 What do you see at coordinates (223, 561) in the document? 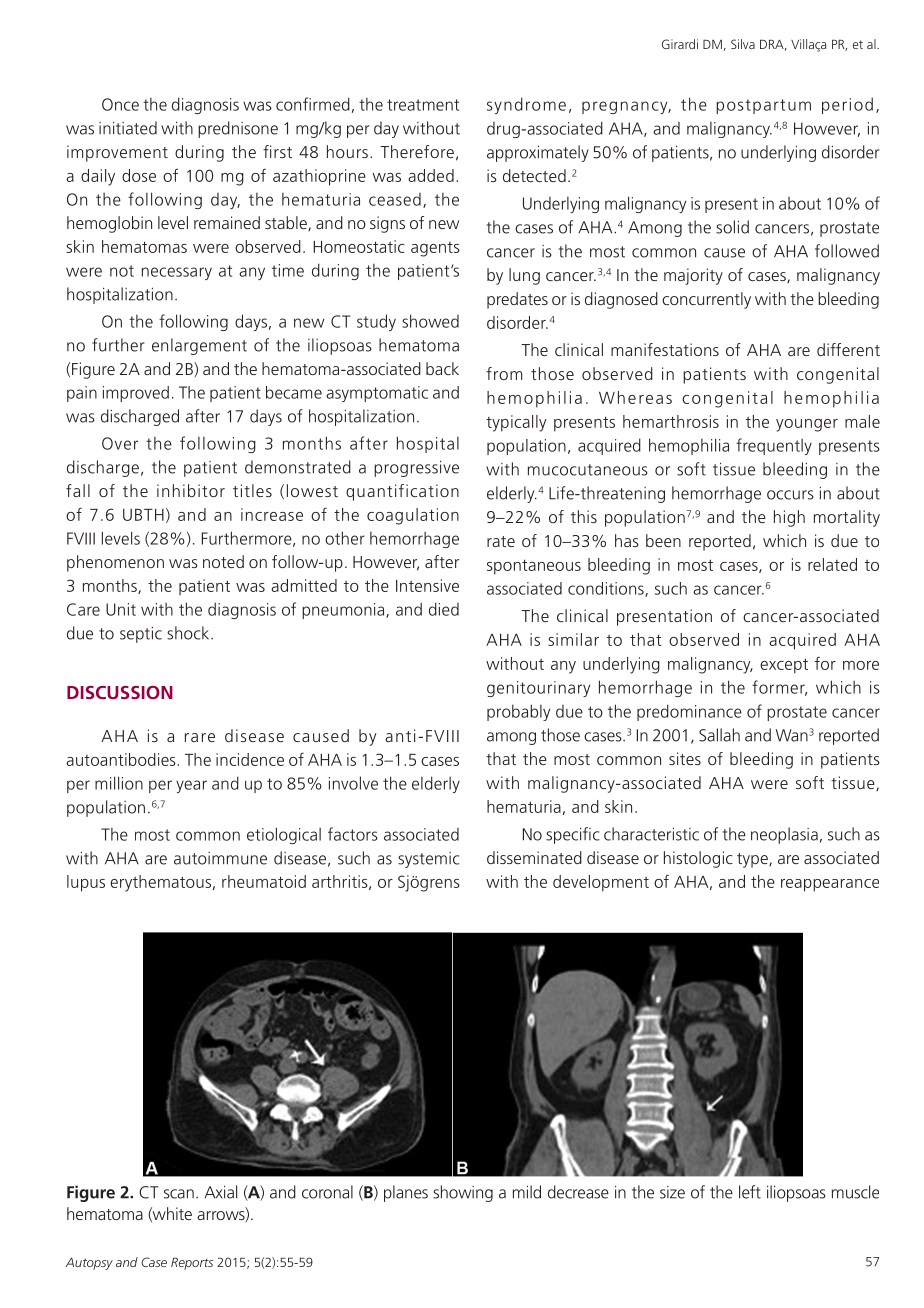
I see `noted` at bounding box center [223, 561].
